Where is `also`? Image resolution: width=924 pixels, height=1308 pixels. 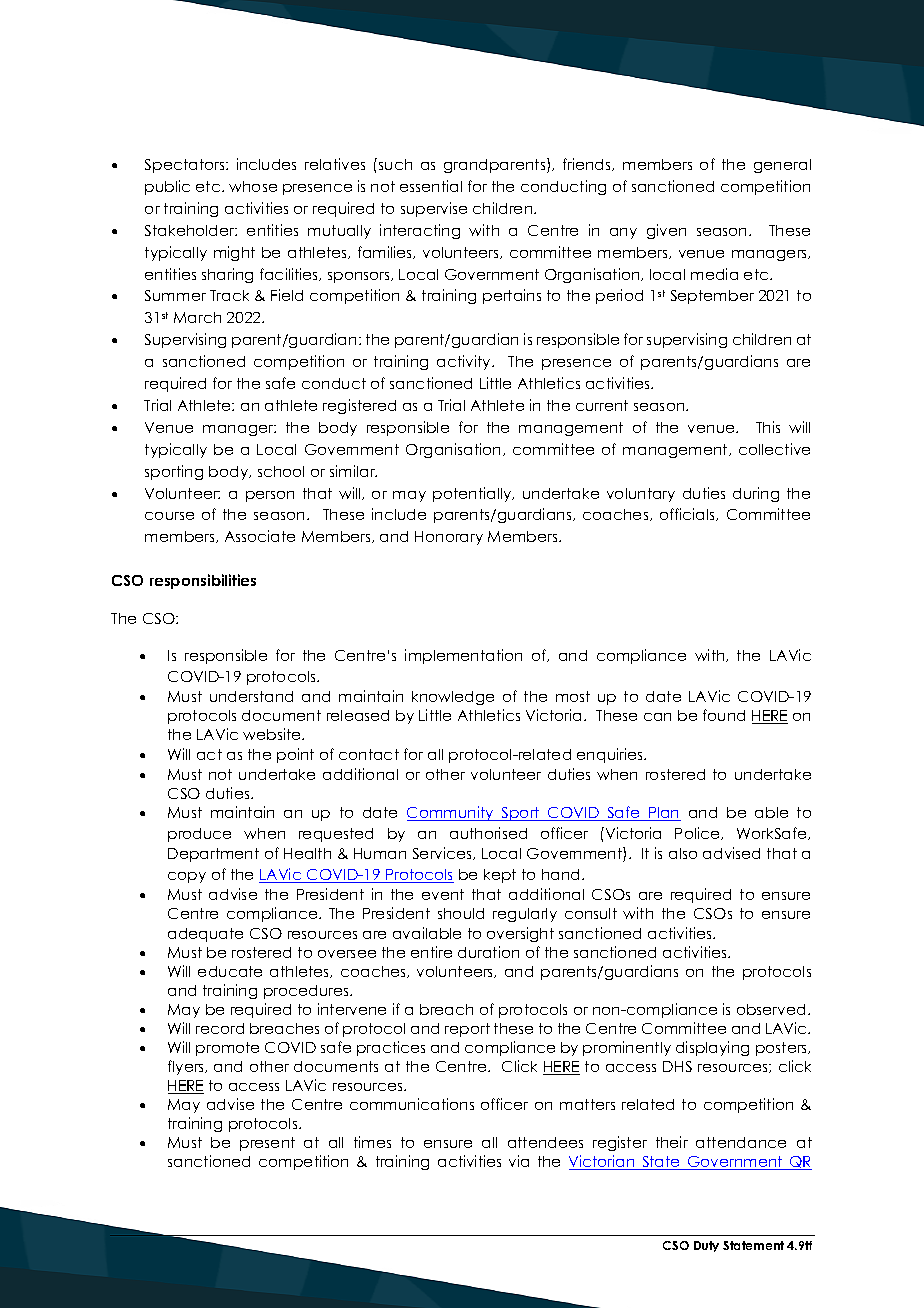 also is located at coordinates (683, 853).
